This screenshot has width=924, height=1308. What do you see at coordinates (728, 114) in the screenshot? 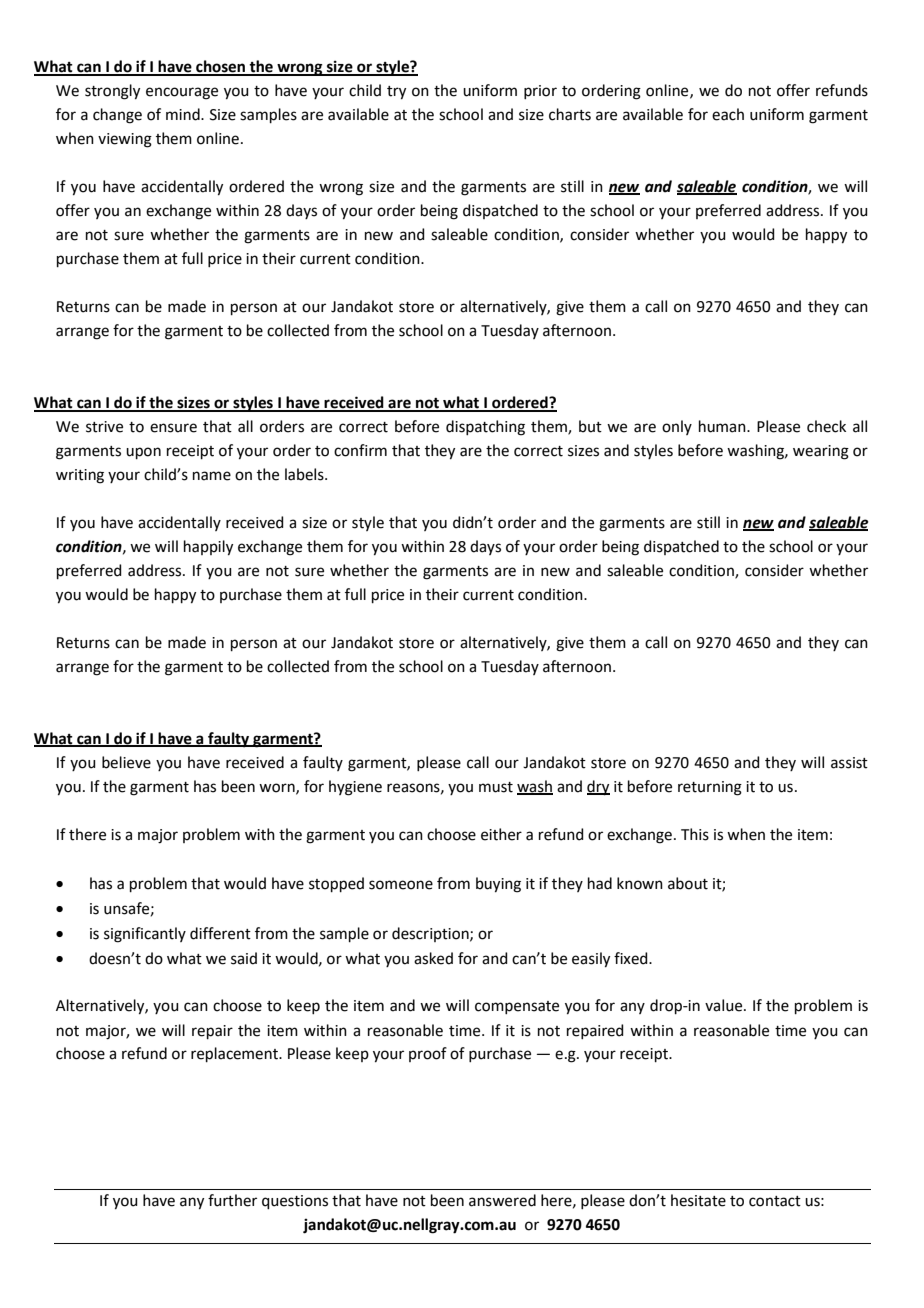
I see `each` at bounding box center [728, 114].
